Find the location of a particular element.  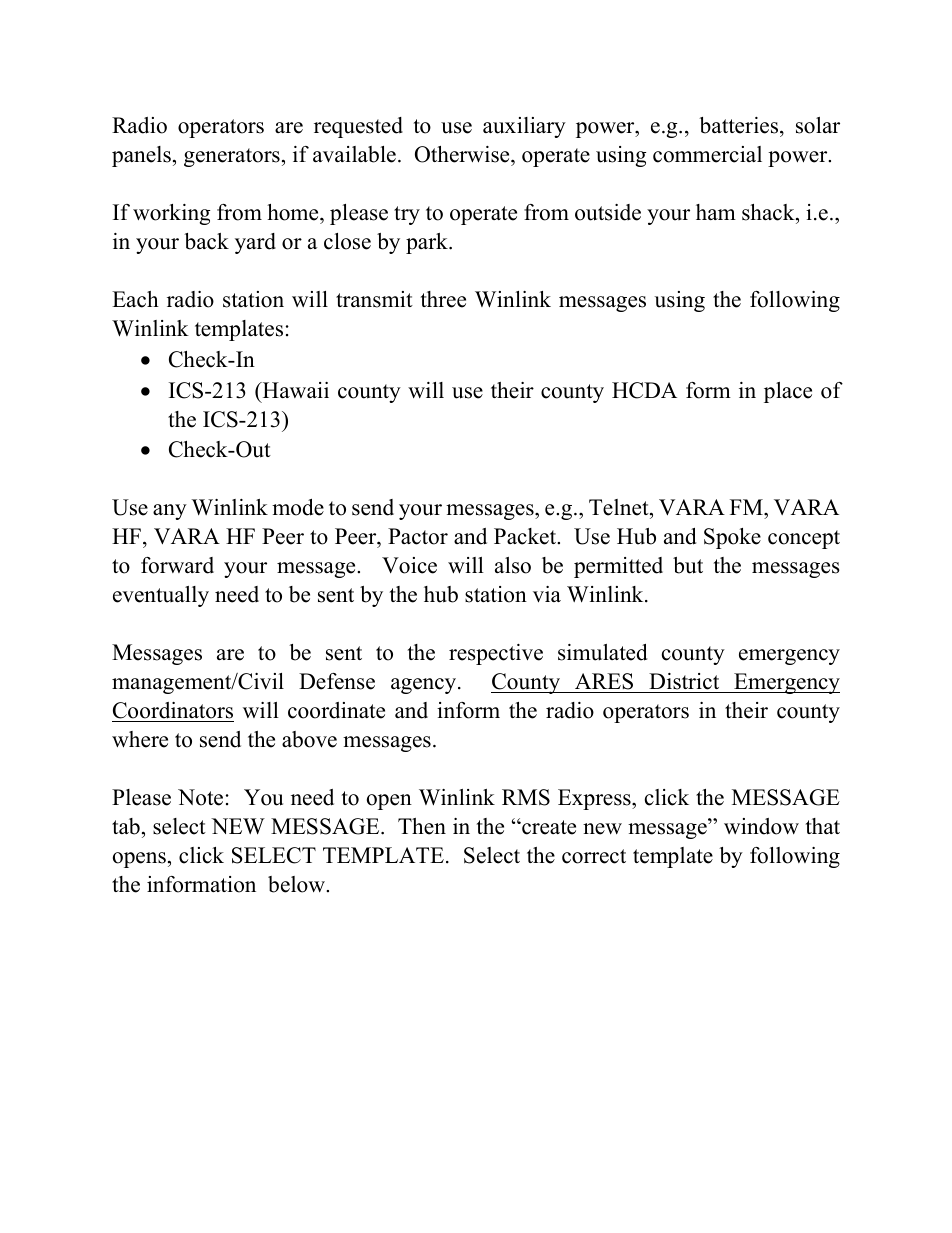

Spoke is located at coordinates (732, 538).
